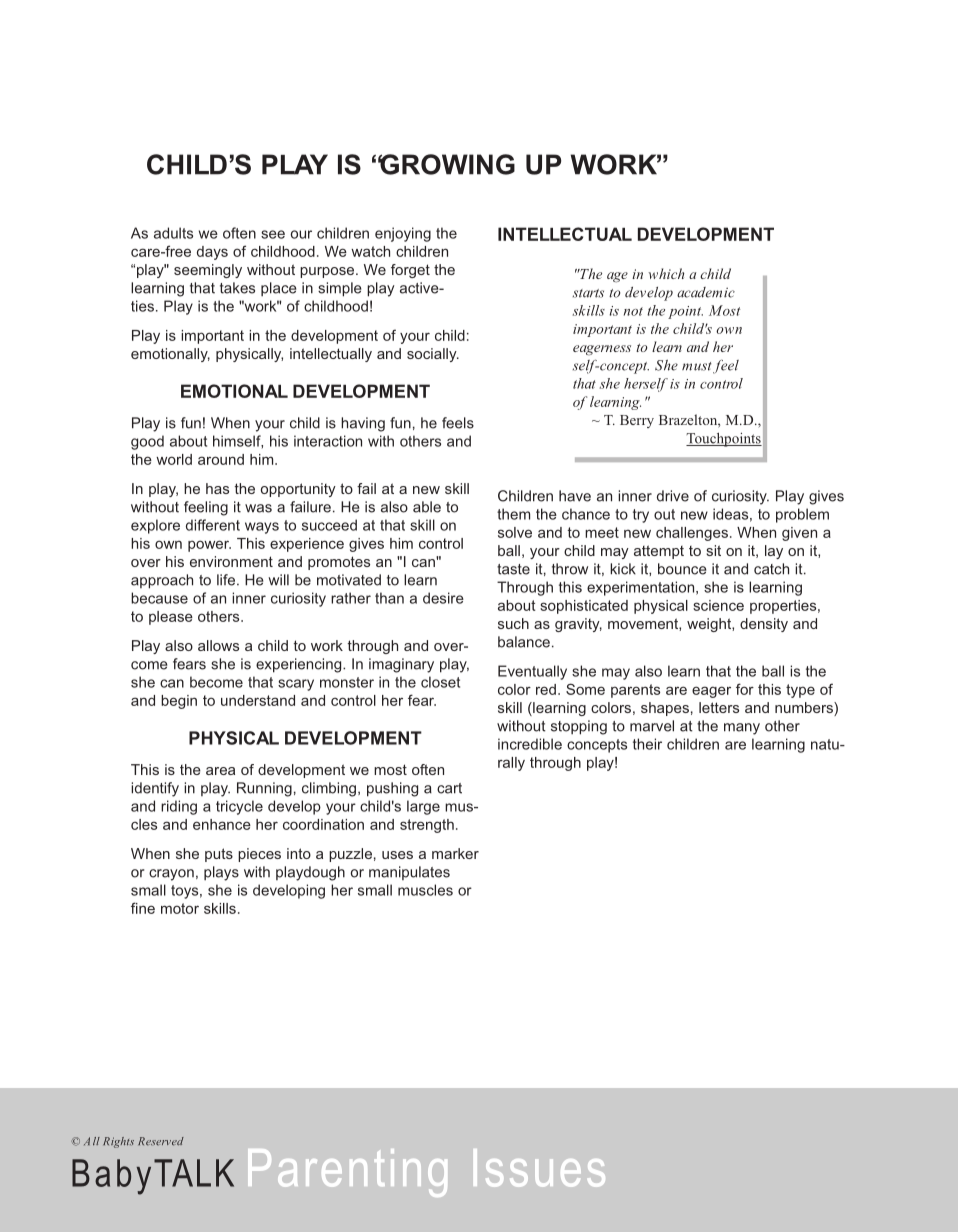  I want to click on Reserved, so click(161, 1141).
